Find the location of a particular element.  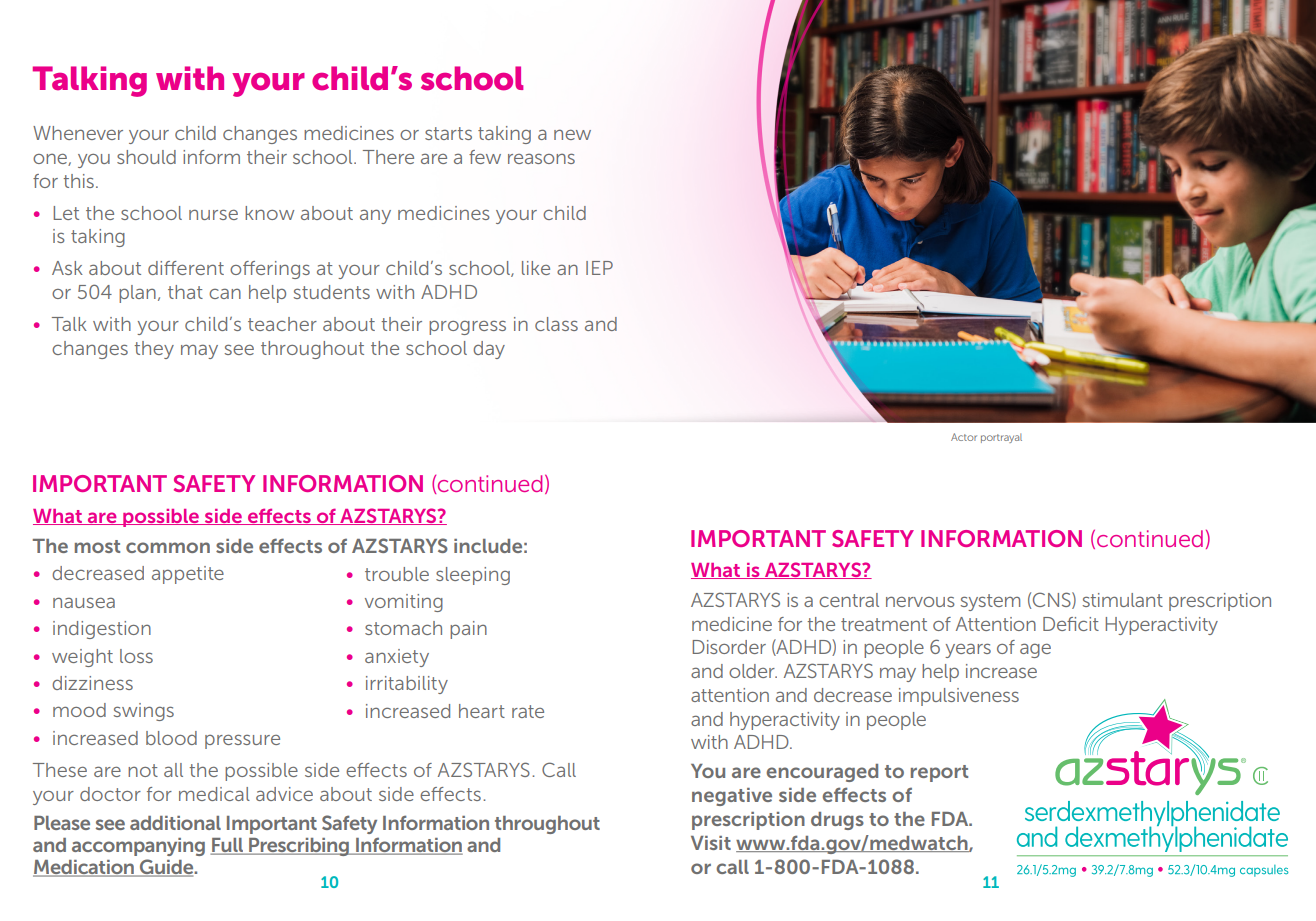

Full is located at coordinates (227, 846).
